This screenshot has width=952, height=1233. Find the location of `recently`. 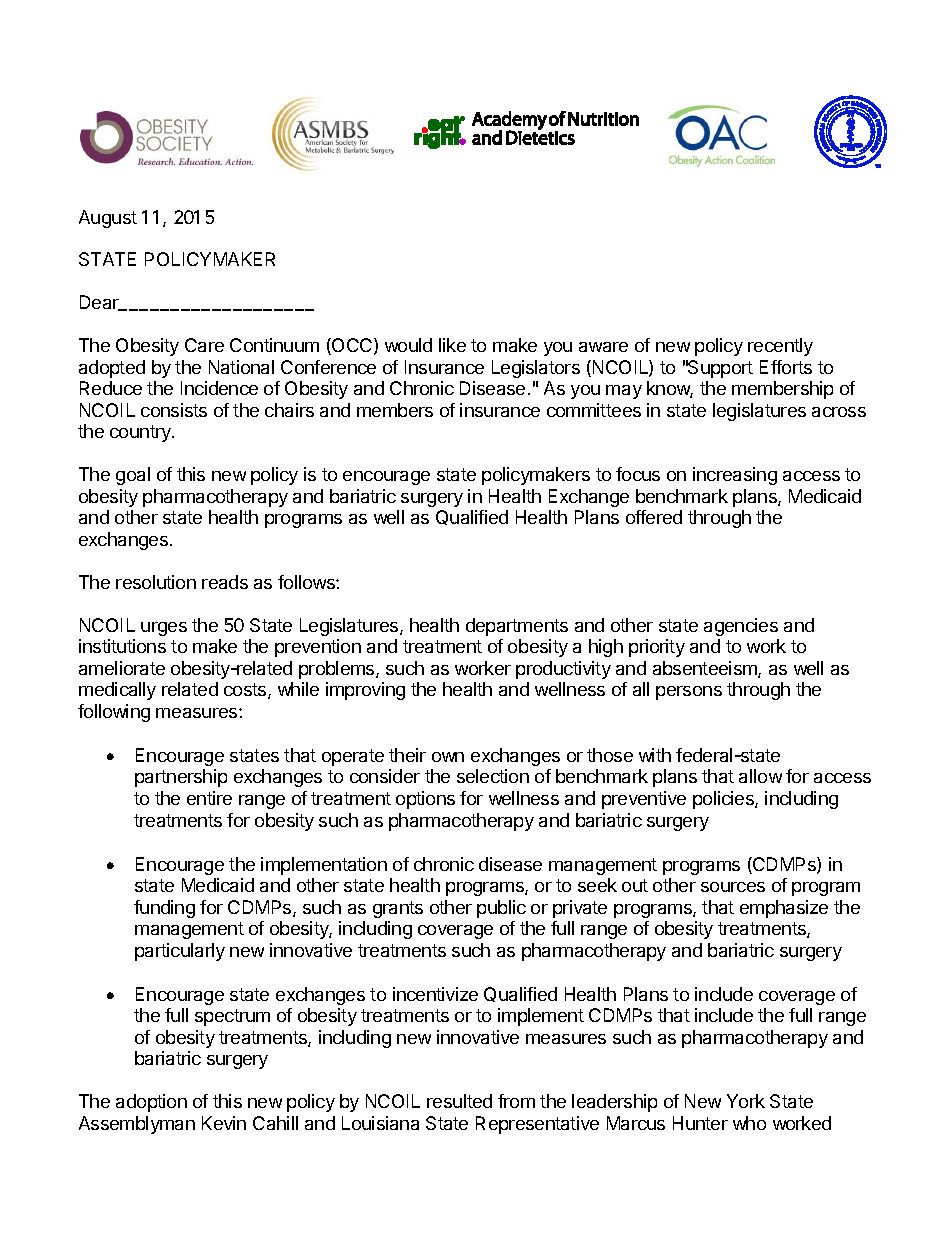

recently is located at coordinates (780, 347).
